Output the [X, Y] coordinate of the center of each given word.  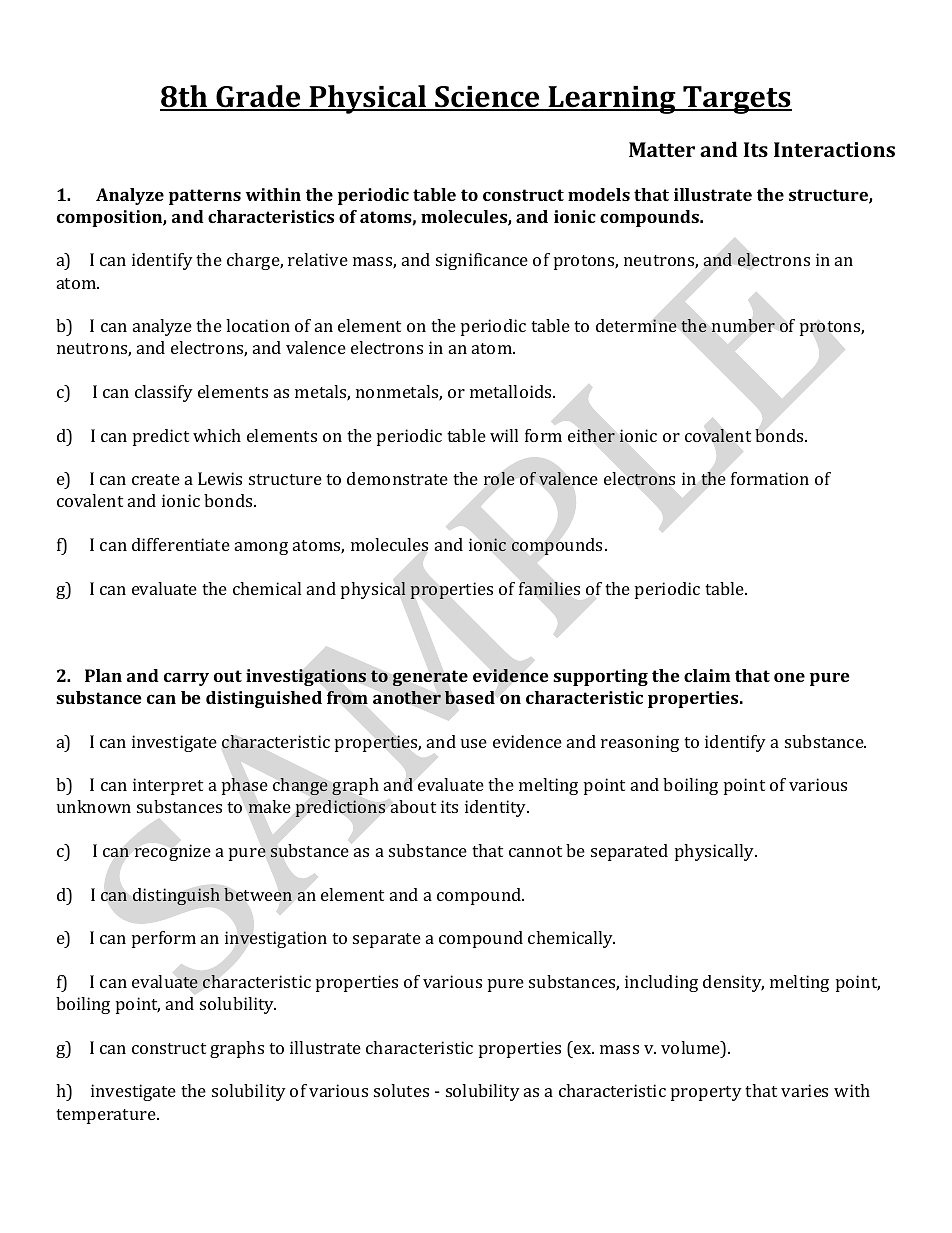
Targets [736, 100]
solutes [401, 1090]
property [706, 1093]
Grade [258, 97]
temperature [107, 1116]
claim [707, 675]
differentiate [181, 544]
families [549, 588]
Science [487, 98]
